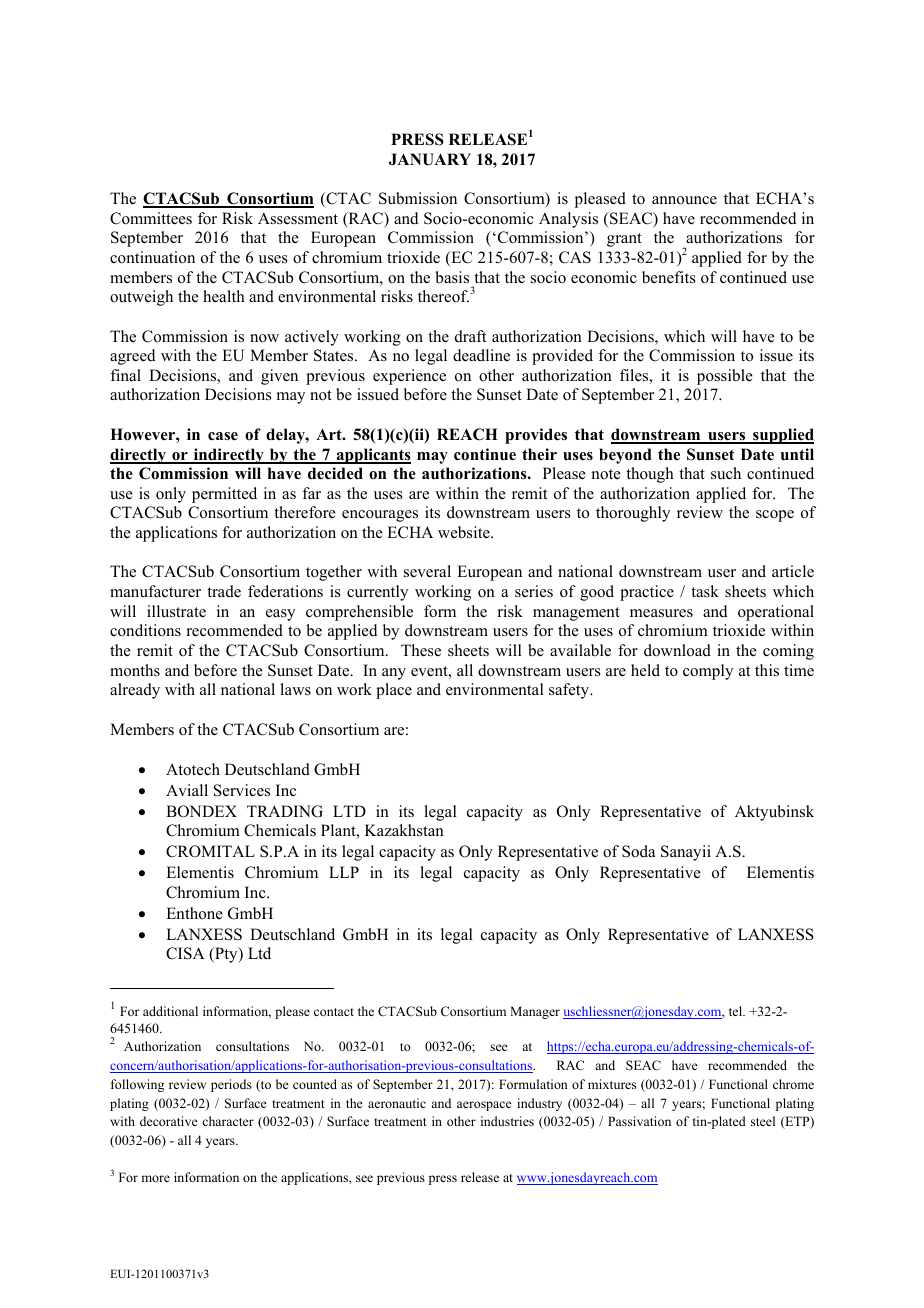  I want to click on provides, so click(536, 436).
